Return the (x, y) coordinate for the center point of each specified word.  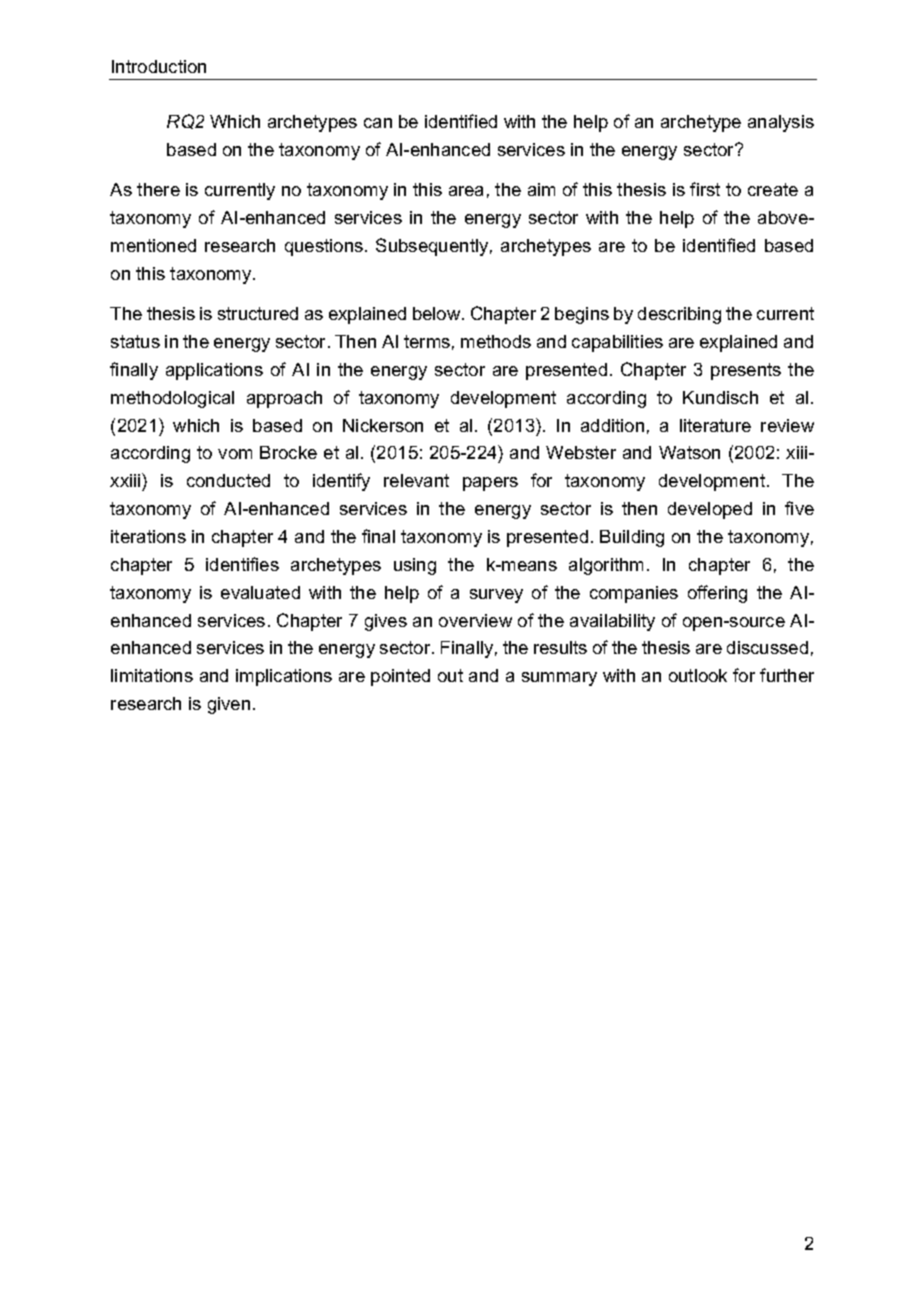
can (378, 123)
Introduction (159, 66)
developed (710, 510)
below (438, 313)
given (229, 705)
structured (258, 313)
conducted (228, 480)
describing (679, 315)
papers (490, 484)
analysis (781, 123)
